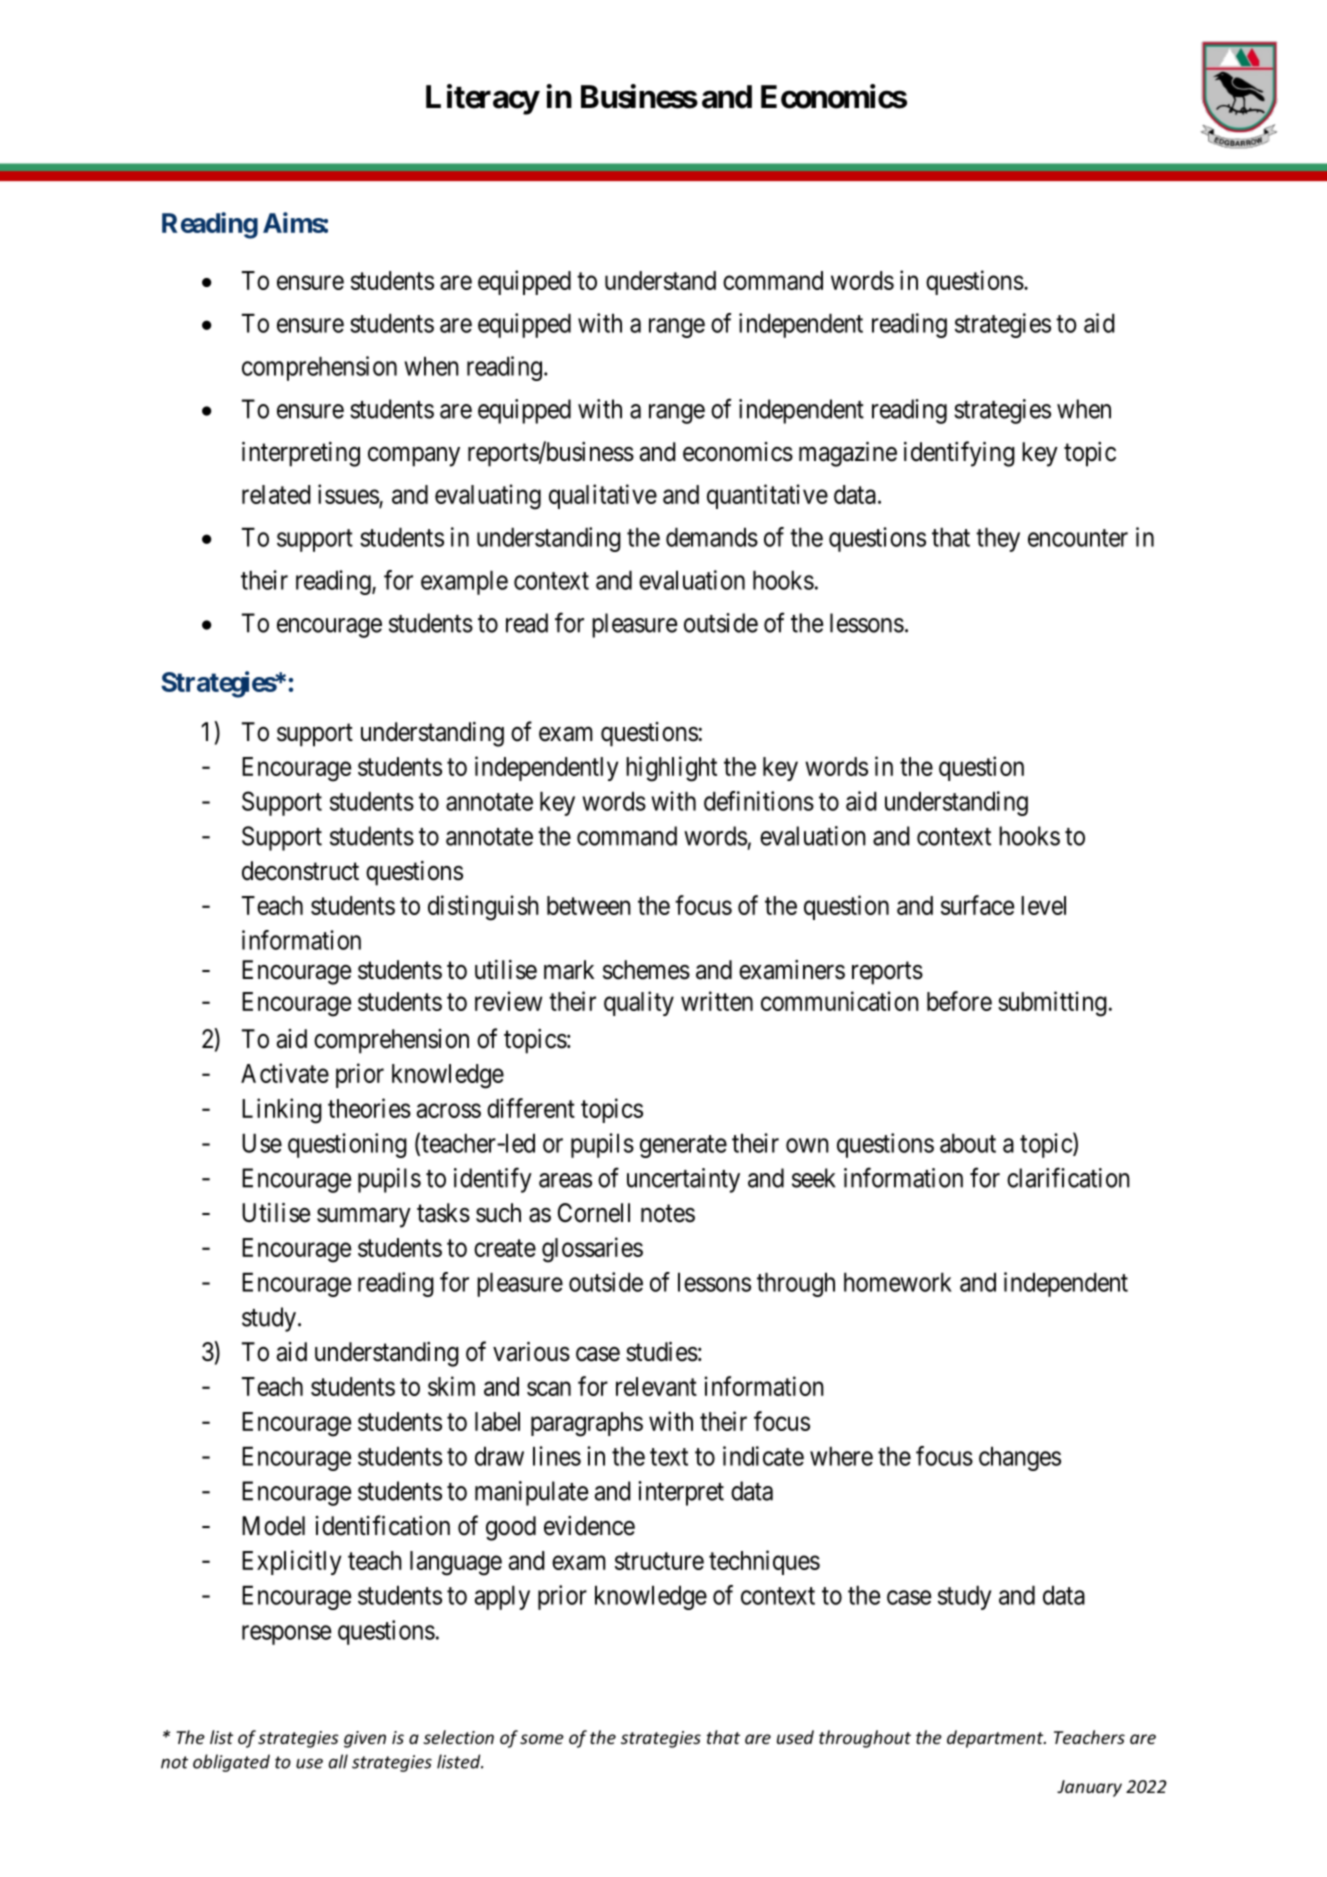 This page has height=1877, width=1327. Describe the element at coordinates (482, 99) in the page. I see `Literacy` at that location.
